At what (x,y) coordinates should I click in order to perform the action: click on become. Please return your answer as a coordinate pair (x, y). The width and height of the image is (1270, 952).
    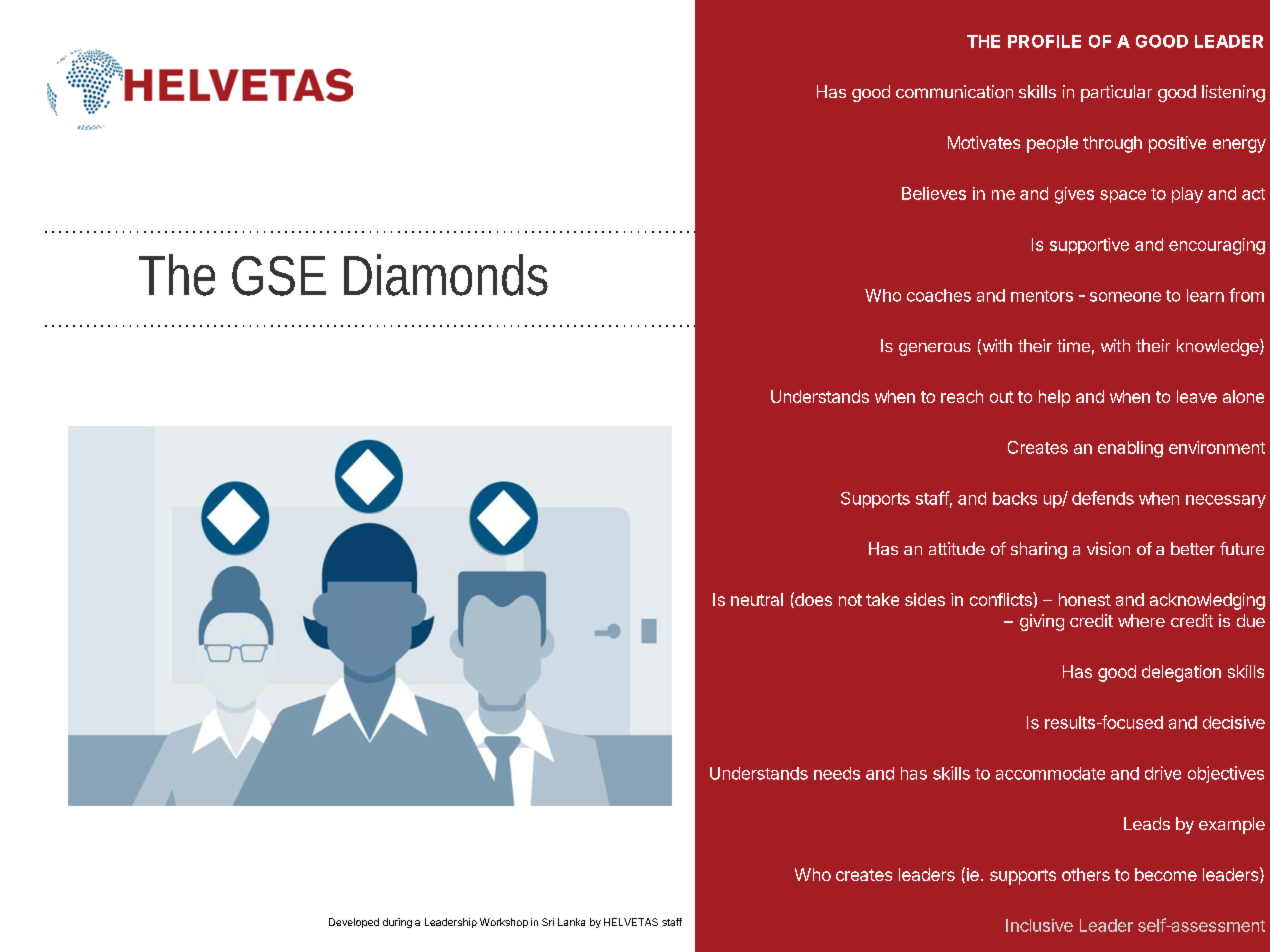
    Looking at the image, I should click on (1166, 874).
